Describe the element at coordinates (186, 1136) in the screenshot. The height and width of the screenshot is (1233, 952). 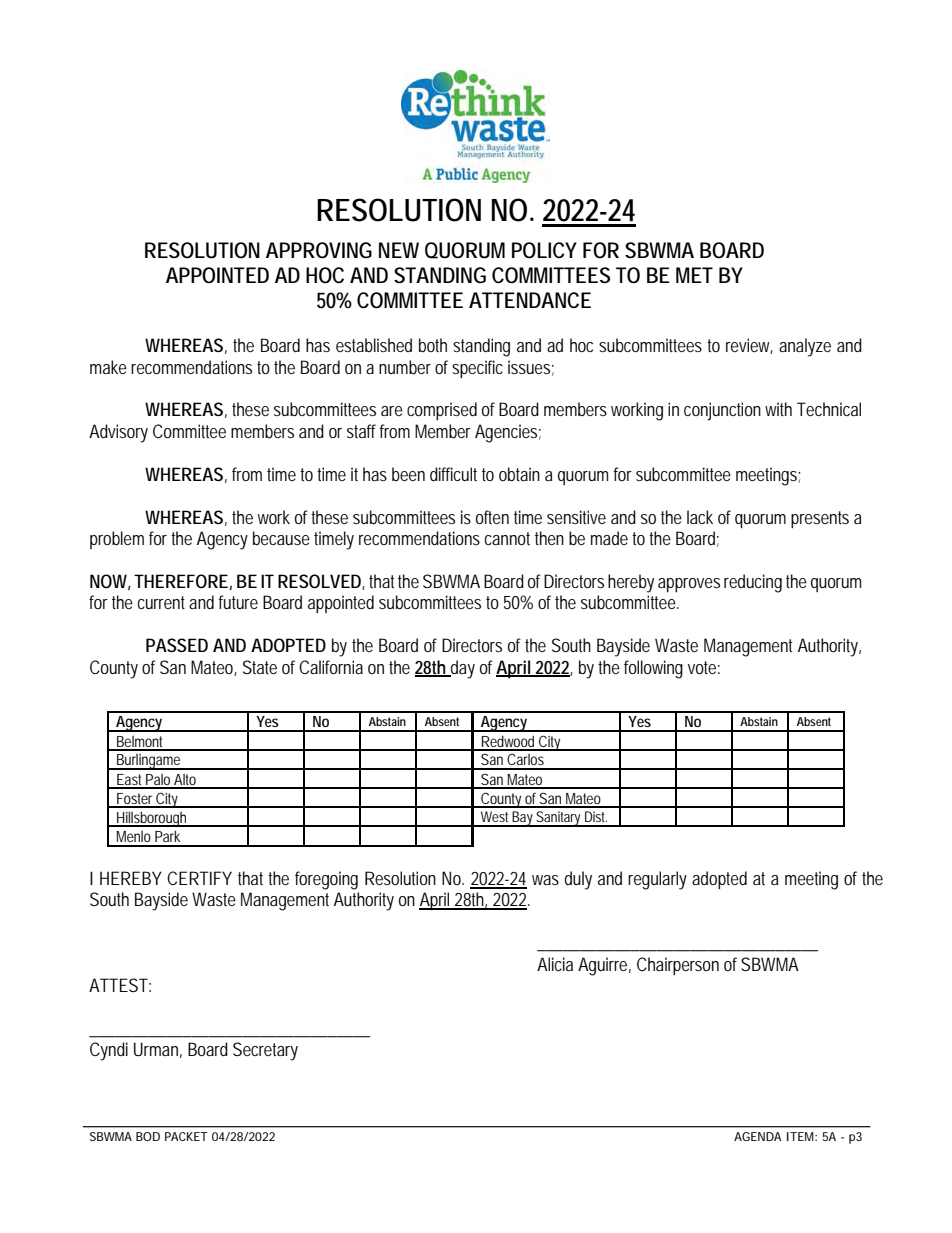
I see `PACKET` at that location.
